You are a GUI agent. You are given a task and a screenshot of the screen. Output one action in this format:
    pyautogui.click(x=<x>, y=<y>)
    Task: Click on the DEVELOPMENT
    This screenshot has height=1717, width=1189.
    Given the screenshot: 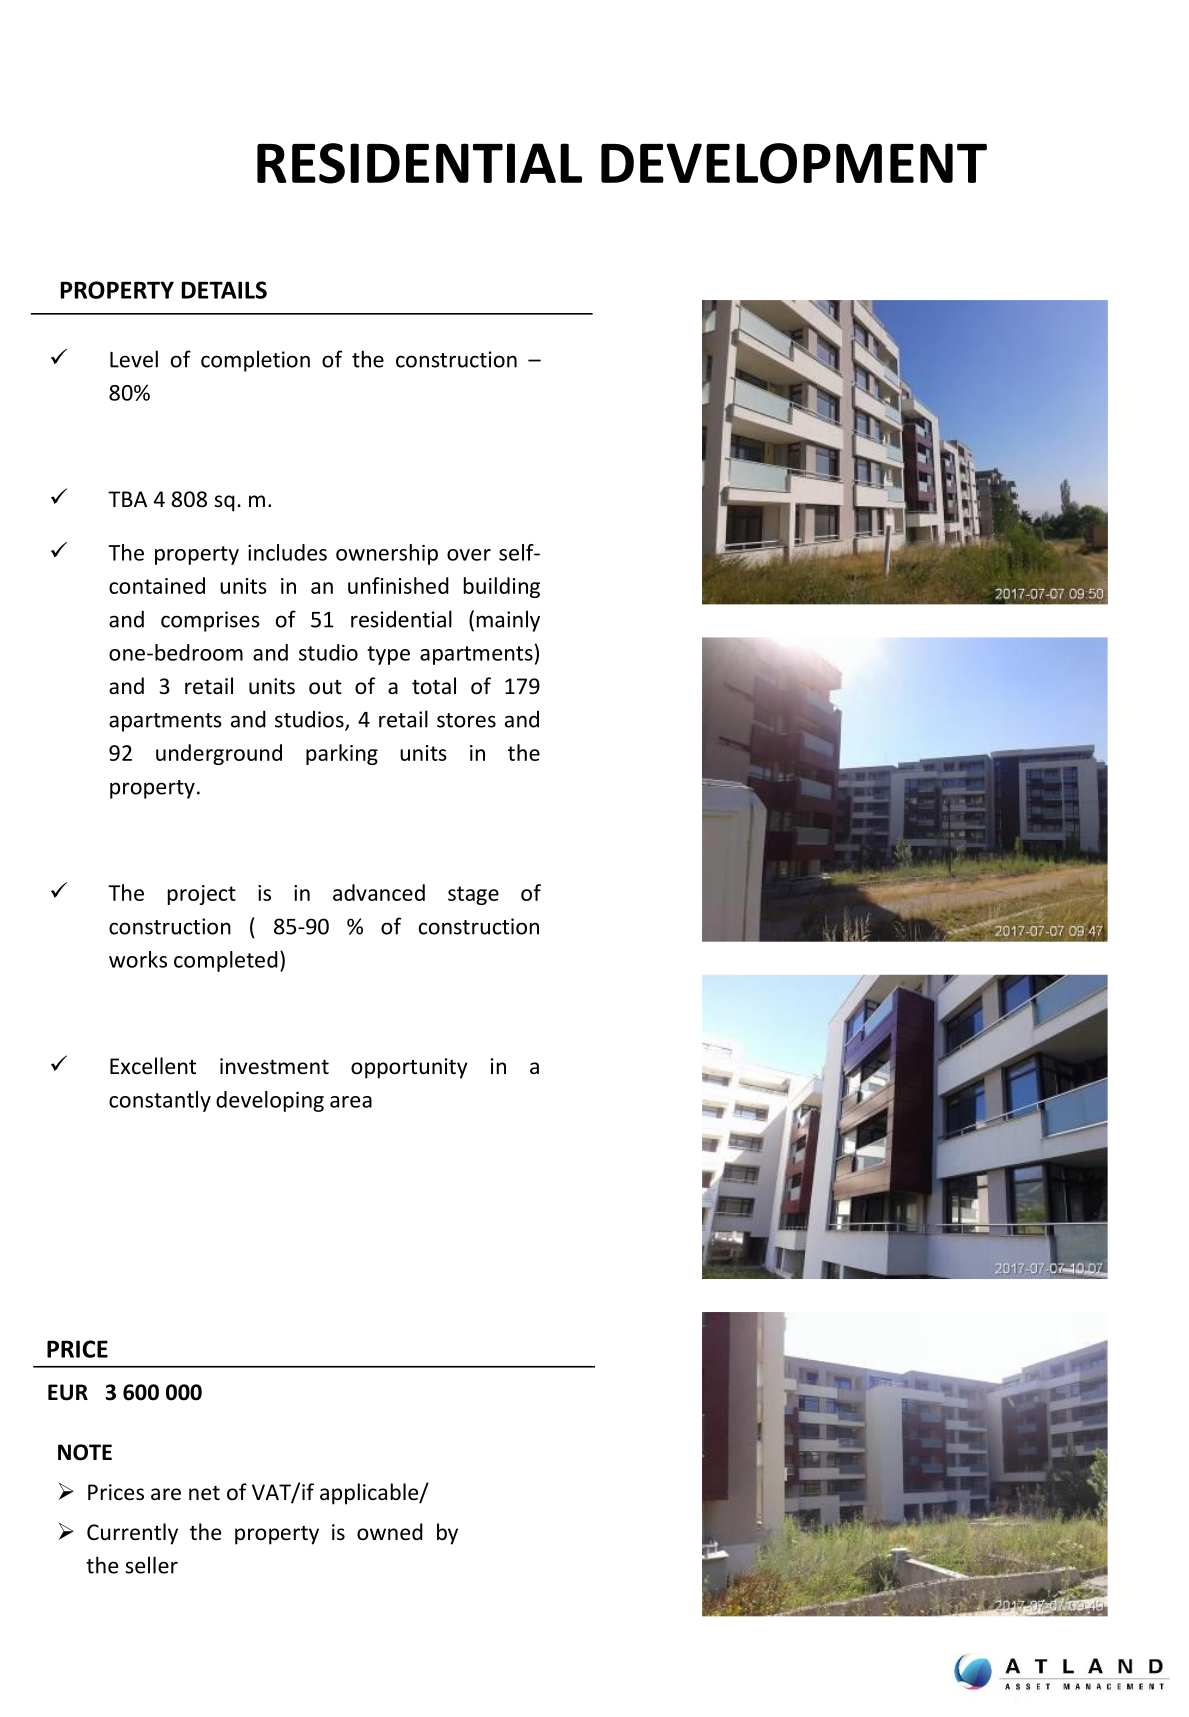 What is the action you would take?
    pyautogui.click(x=794, y=163)
